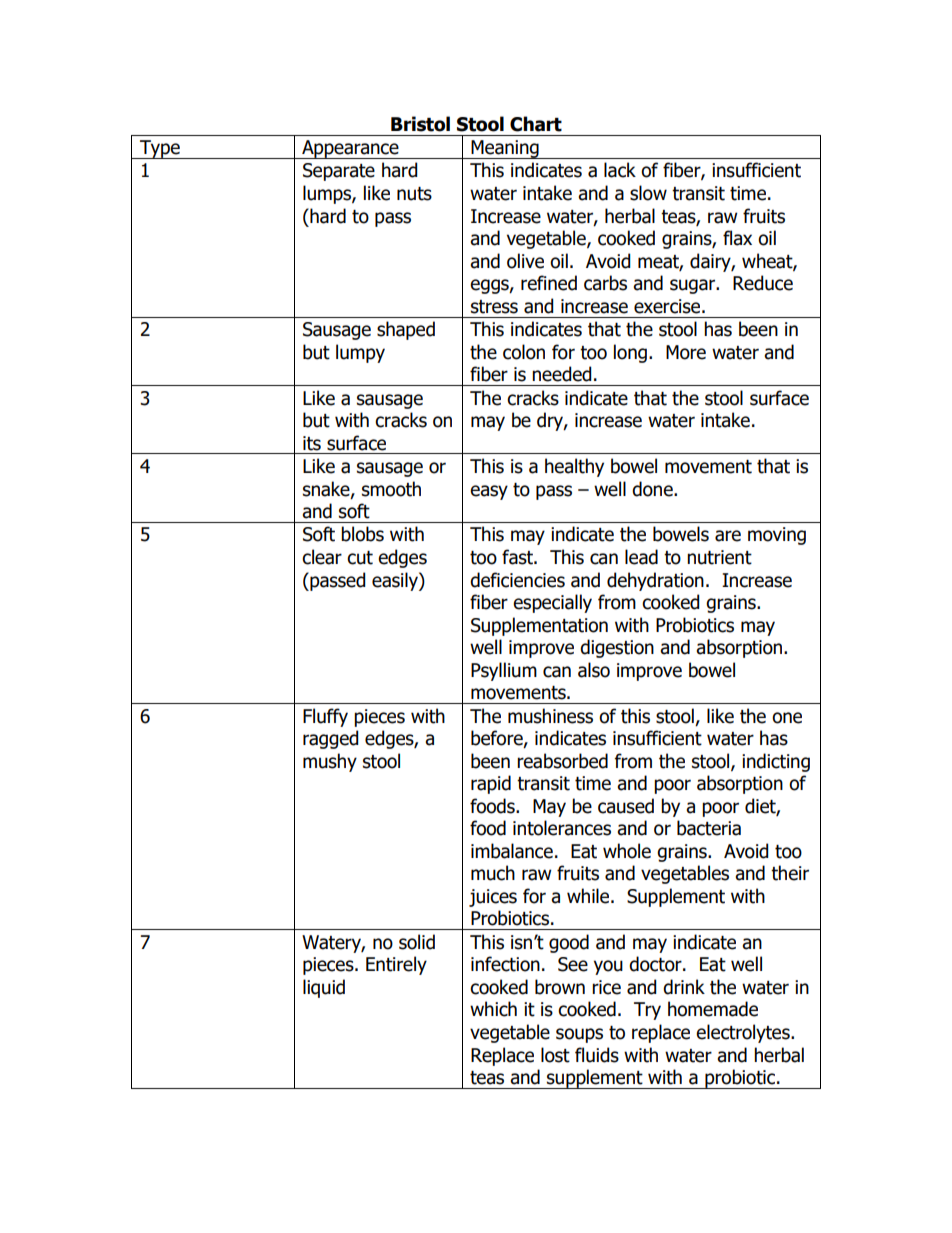 The image size is (952, 1233). What do you see at coordinates (160, 149) in the screenshot?
I see `Type` at bounding box center [160, 149].
